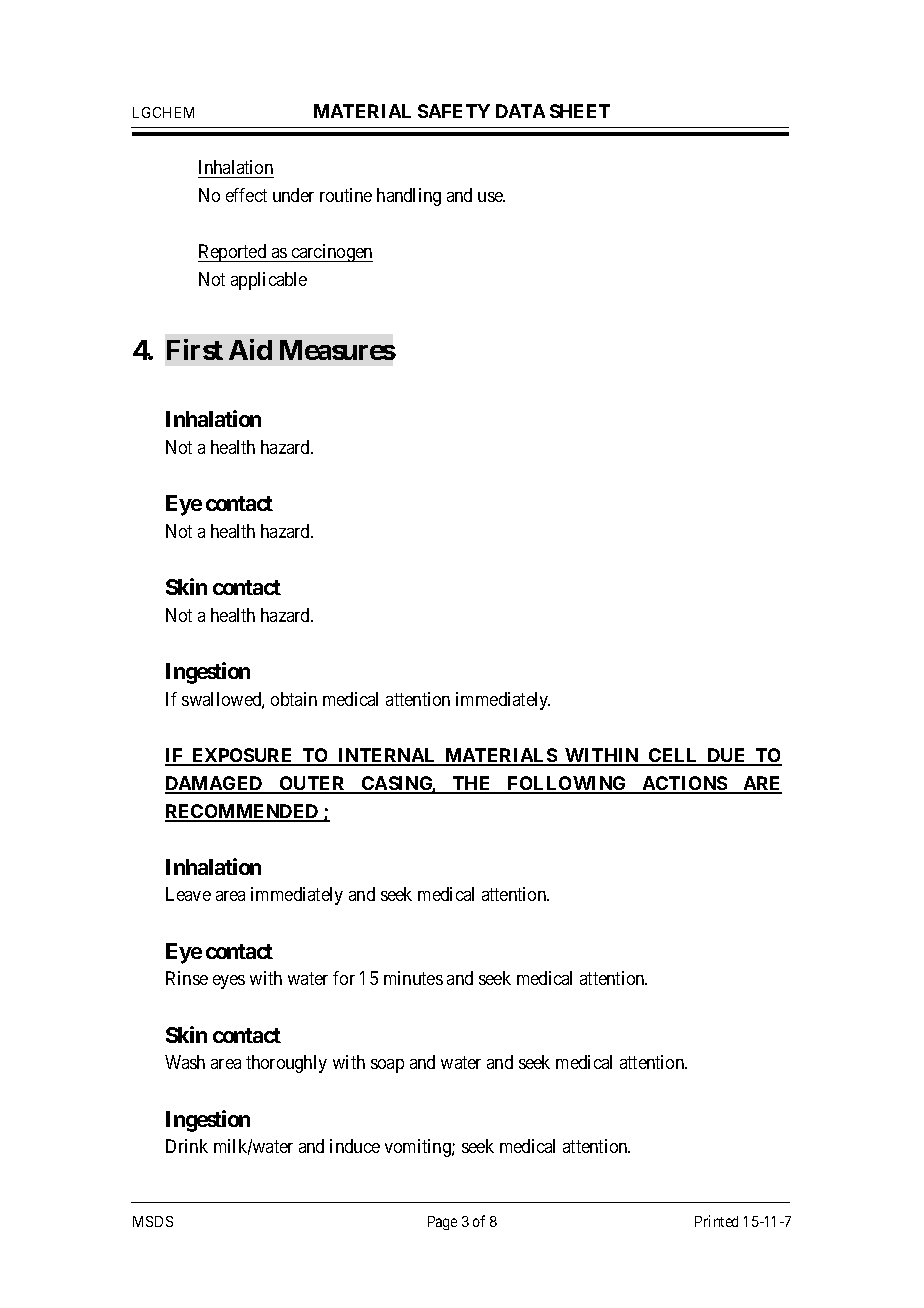 Image resolution: width=924 pixels, height=1308 pixels. What do you see at coordinates (246, 195) in the screenshot?
I see `effect` at bounding box center [246, 195].
